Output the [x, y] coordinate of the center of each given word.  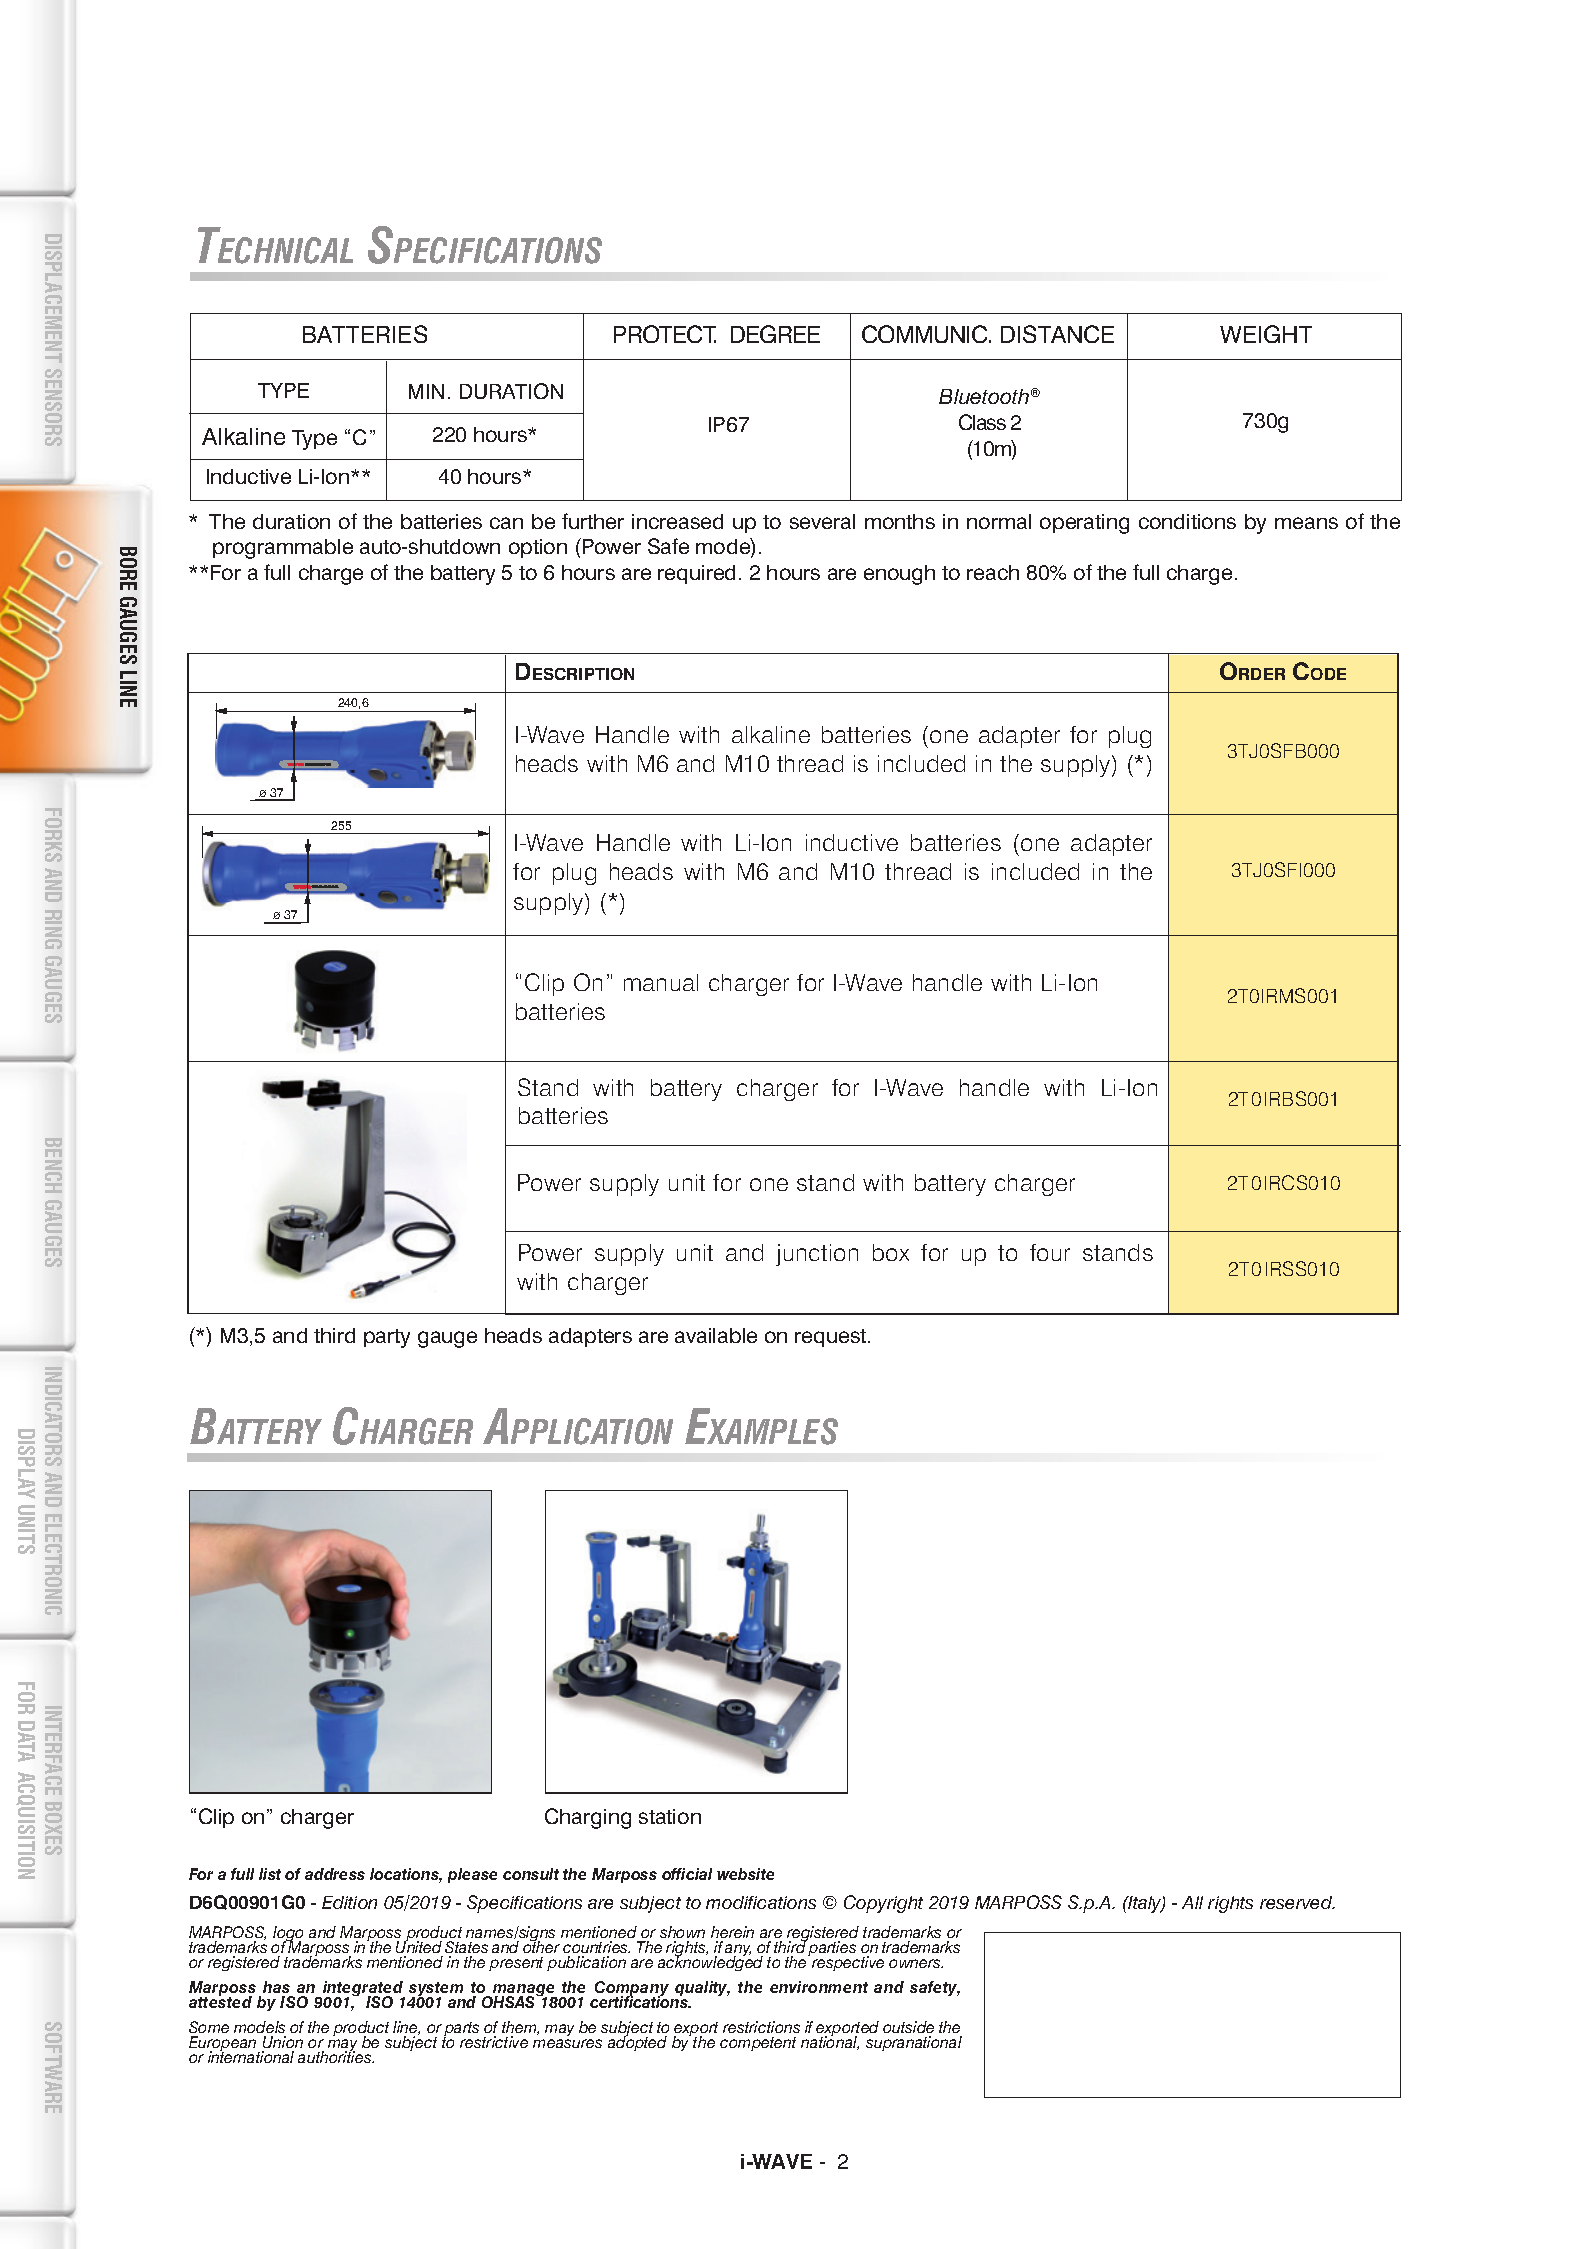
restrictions [761, 2027]
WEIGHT [1266, 334]
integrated [363, 1990]
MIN [426, 391]
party [387, 1338]
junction [817, 1255]
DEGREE [775, 334]
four [1050, 1252]
